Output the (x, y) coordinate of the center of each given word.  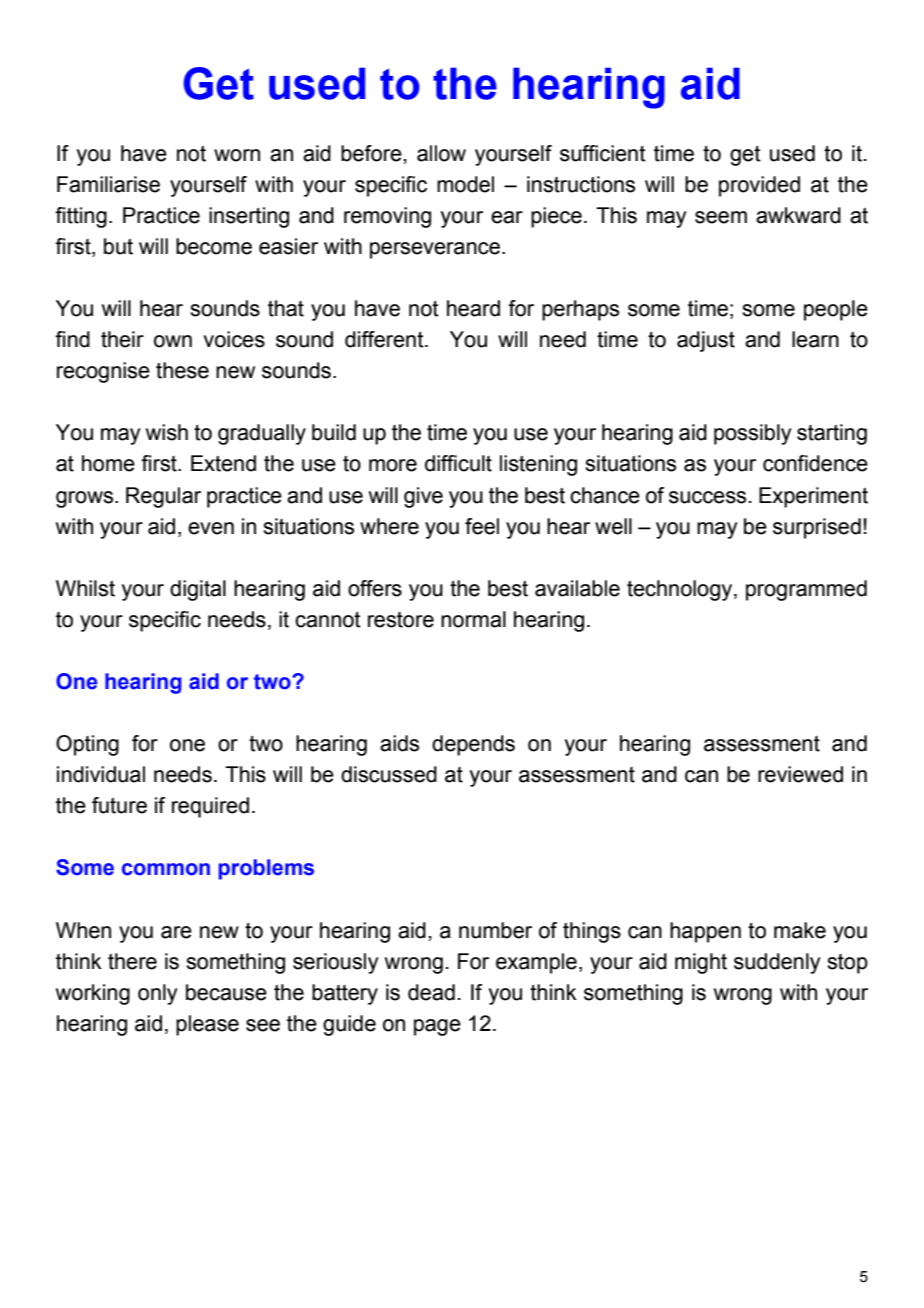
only (157, 994)
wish (167, 432)
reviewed (800, 774)
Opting (87, 745)
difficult (458, 463)
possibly (752, 434)
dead (431, 992)
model (465, 184)
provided (759, 186)
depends (473, 745)
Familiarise (108, 184)
